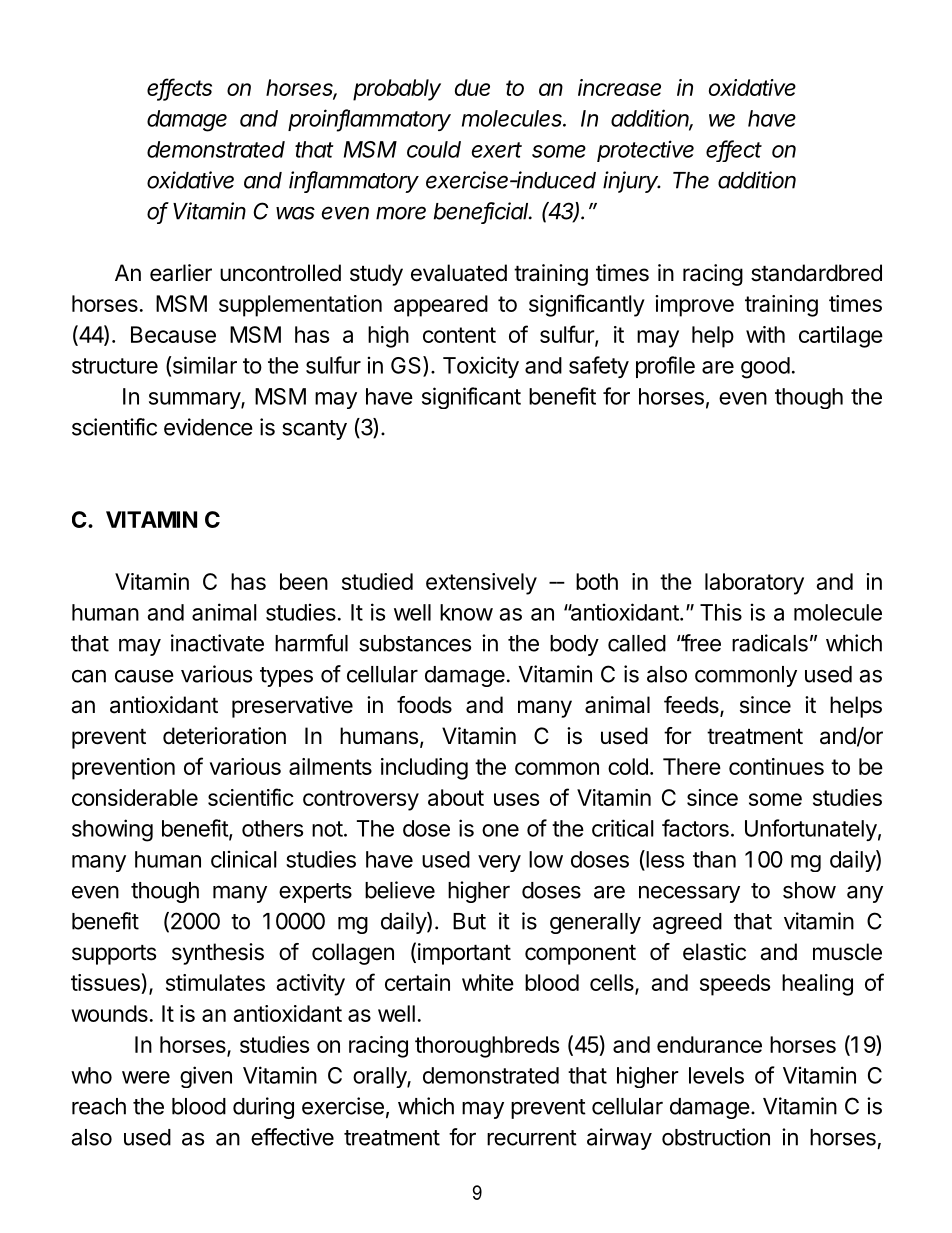 The image size is (952, 1233). I want to click on given, so click(206, 1077).
